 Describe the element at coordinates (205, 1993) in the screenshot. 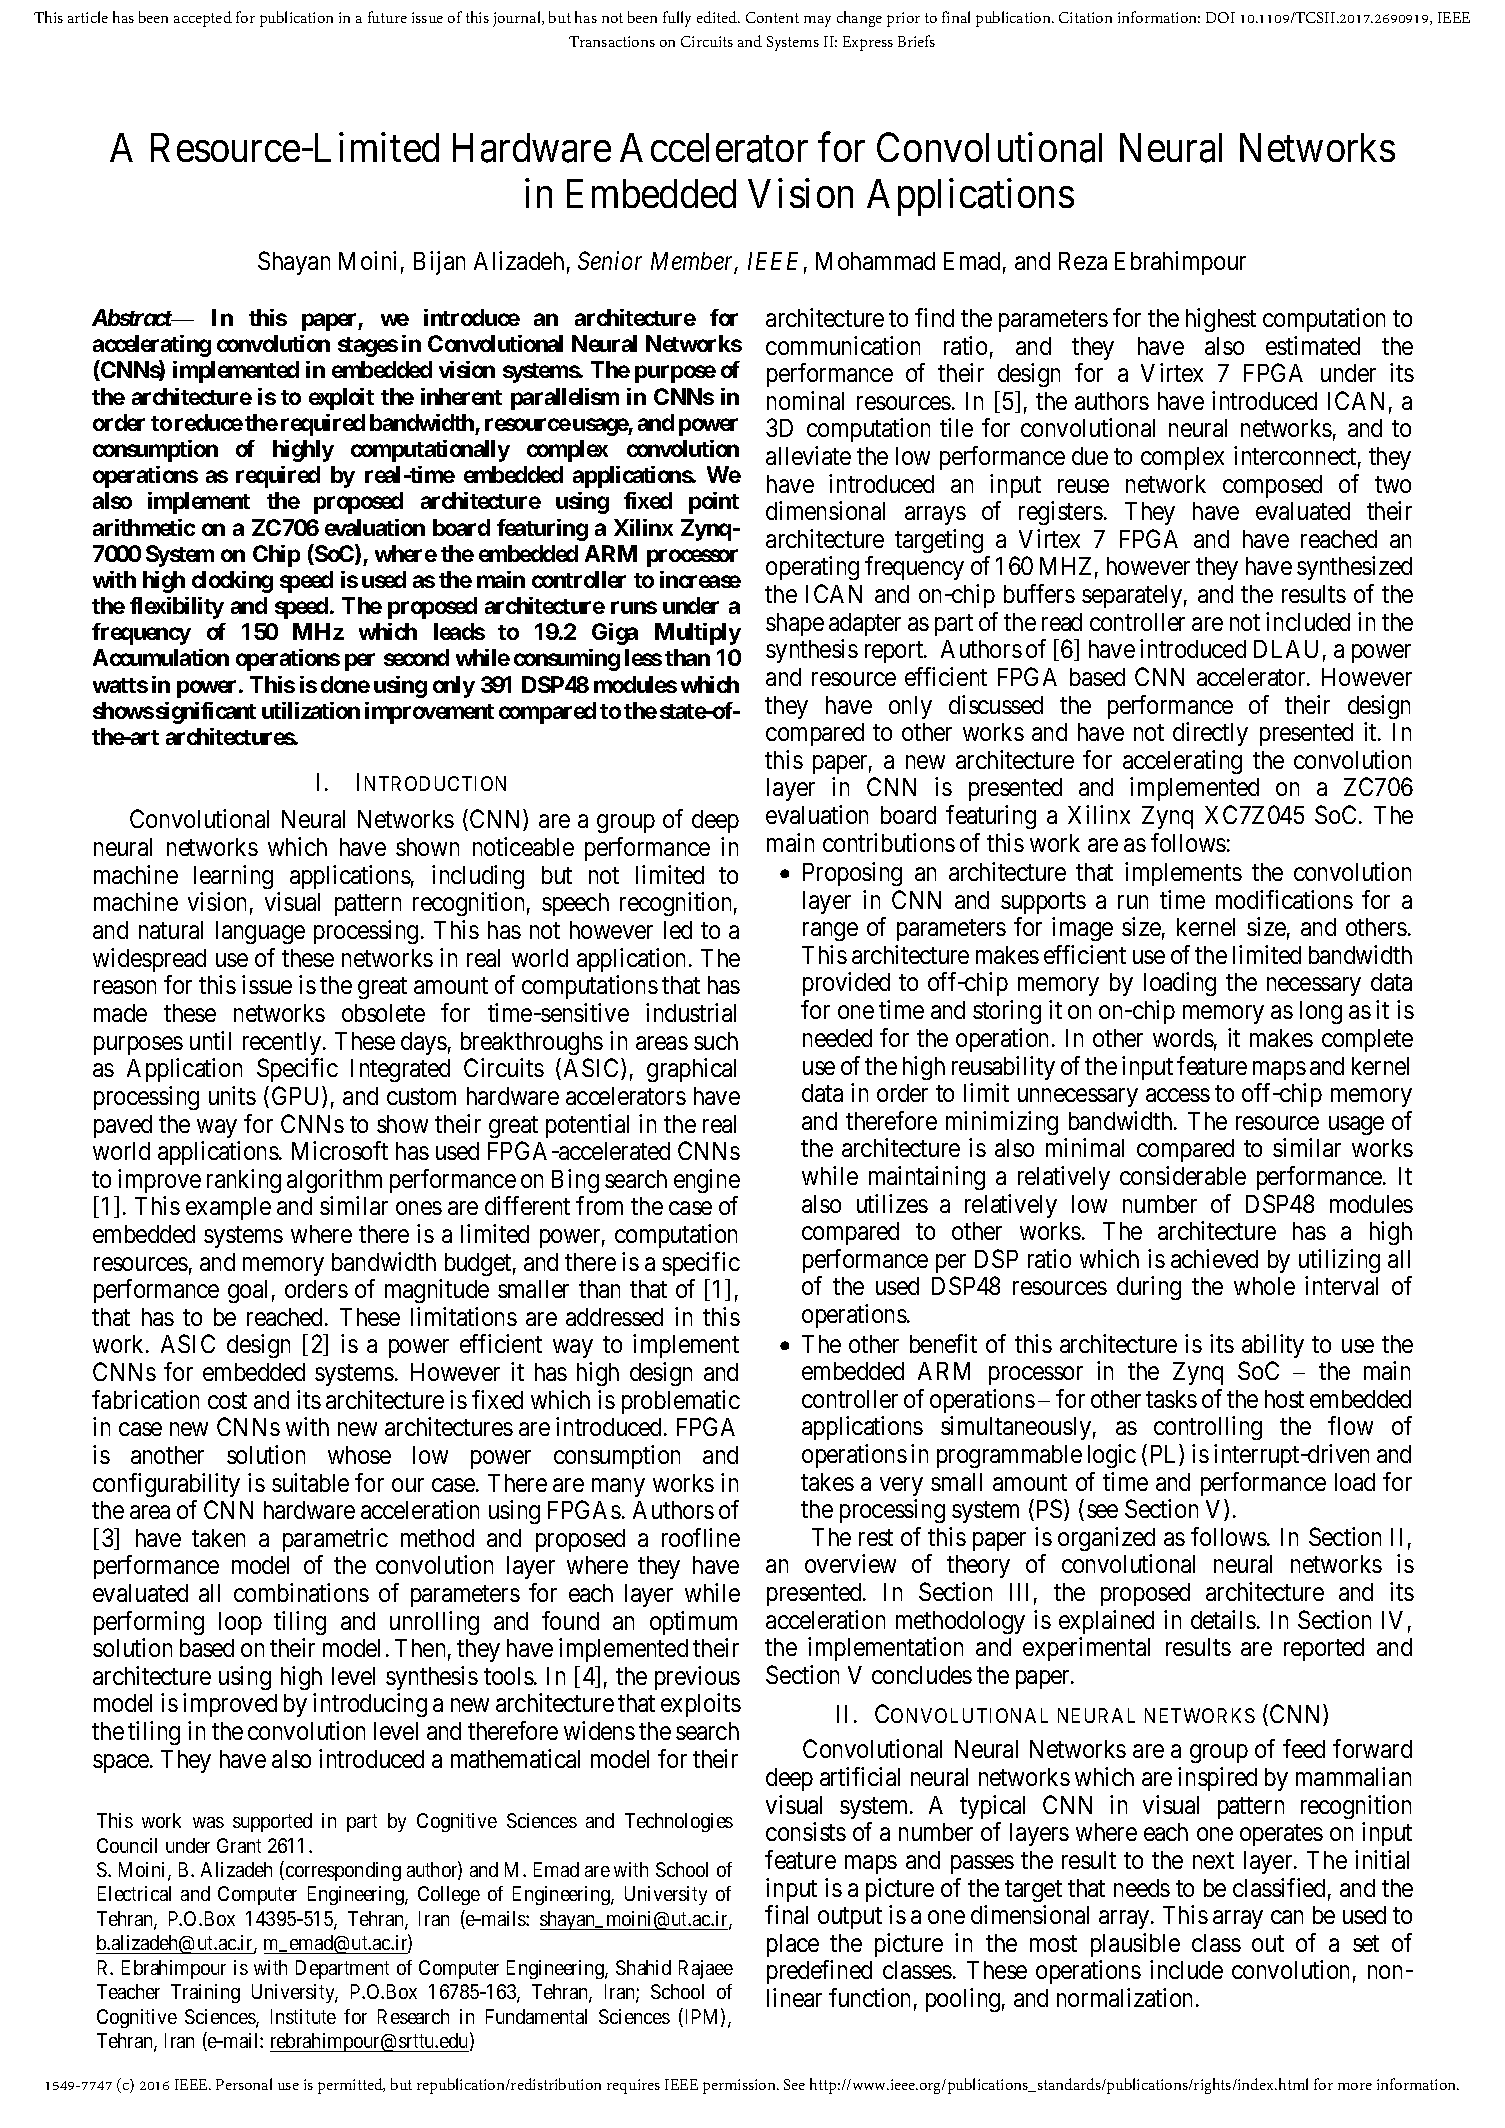

I see `Training` at that location.
